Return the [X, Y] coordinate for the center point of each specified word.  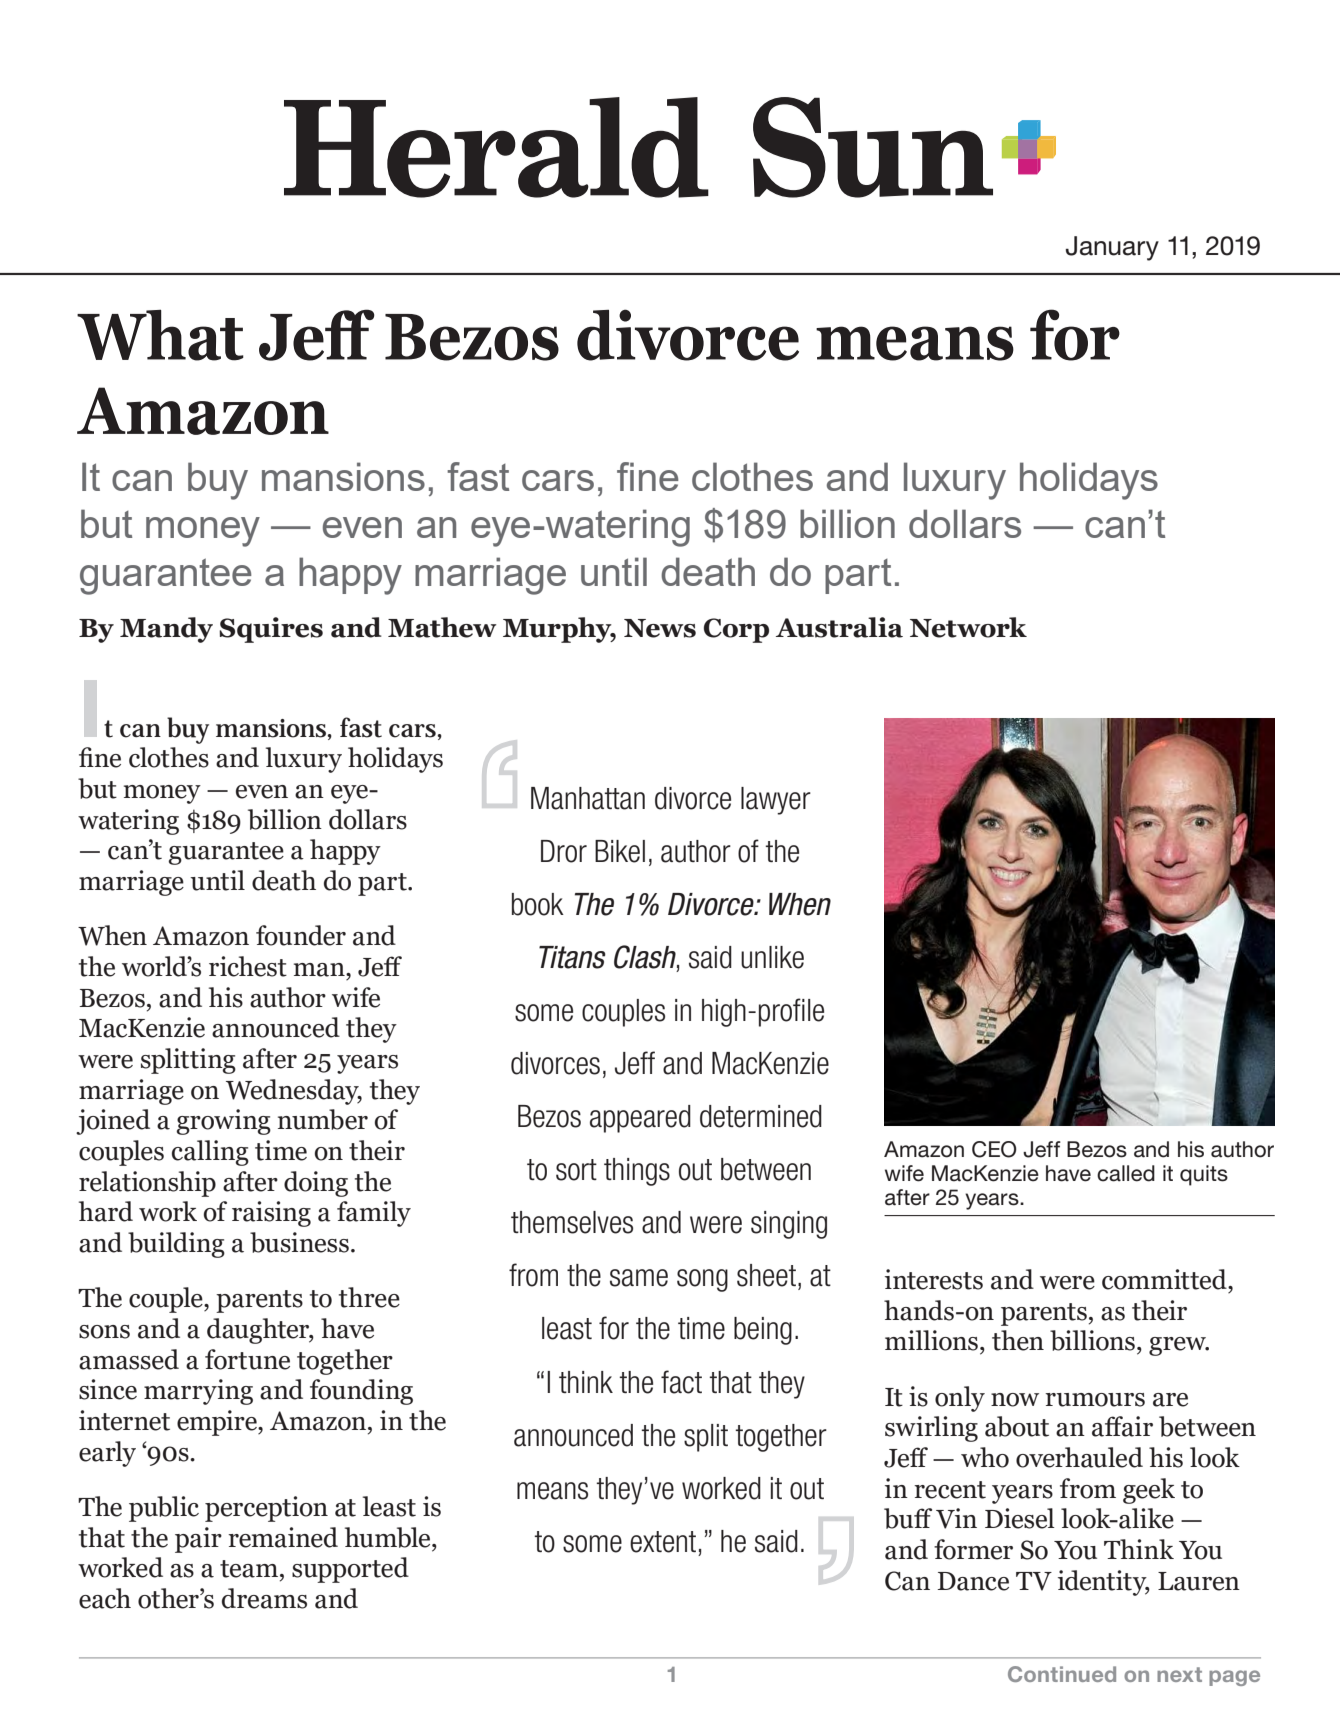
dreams [264, 1598]
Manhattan [588, 798]
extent [663, 1542]
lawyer [776, 801]
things [637, 1172]
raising [271, 1214]
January [1112, 248]
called [1126, 1173]
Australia [839, 627]
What [160, 335]
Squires [271, 630]
